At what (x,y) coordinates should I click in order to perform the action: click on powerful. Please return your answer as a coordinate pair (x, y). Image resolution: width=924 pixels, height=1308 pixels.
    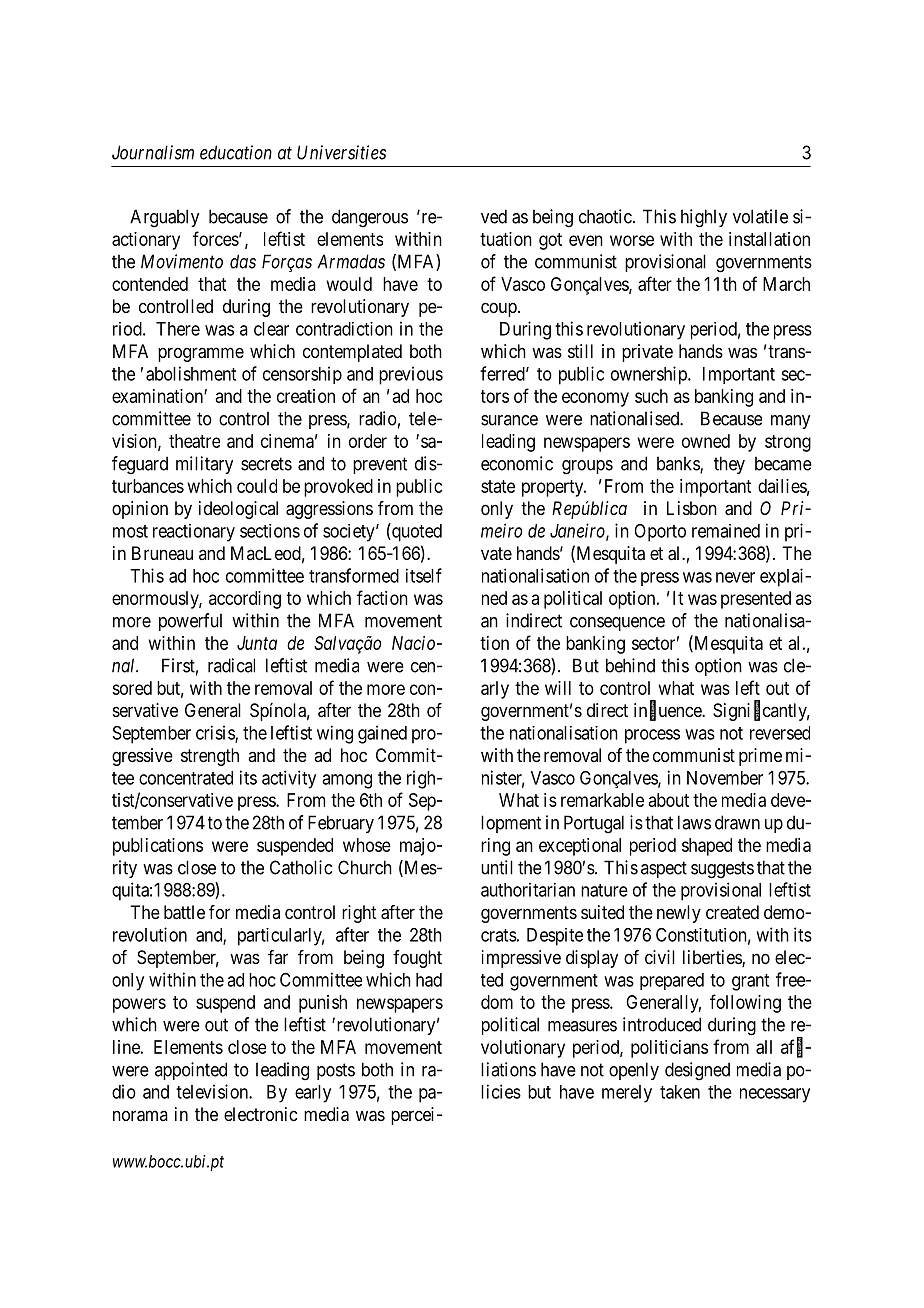
    Looking at the image, I should click on (190, 622).
